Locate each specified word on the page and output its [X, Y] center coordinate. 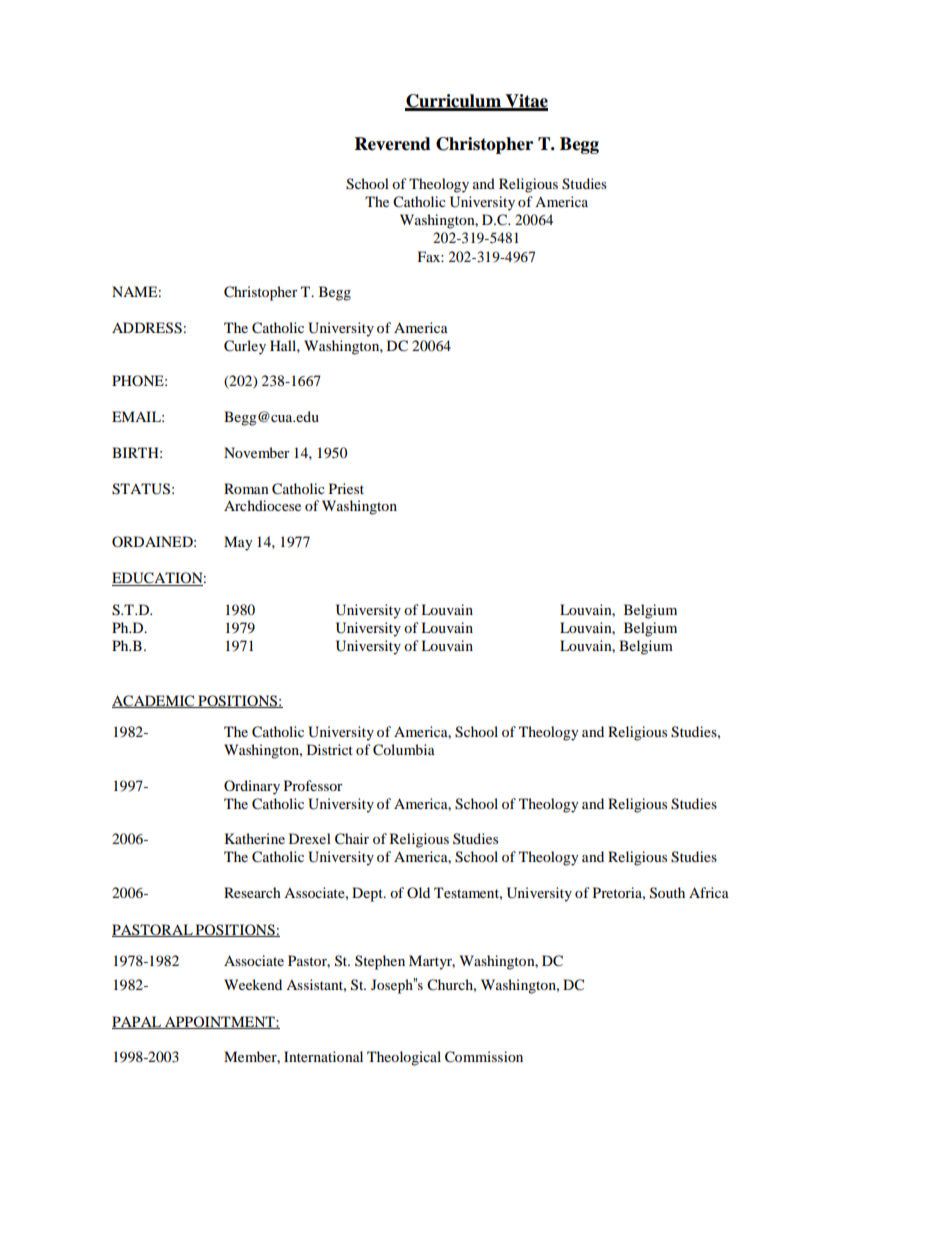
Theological [404, 1058]
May [238, 543]
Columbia [404, 750]
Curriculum [454, 102]
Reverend [393, 144]
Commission [484, 1057]
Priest [346, 488]
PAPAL [138, 1022]
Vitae [525, 102]
